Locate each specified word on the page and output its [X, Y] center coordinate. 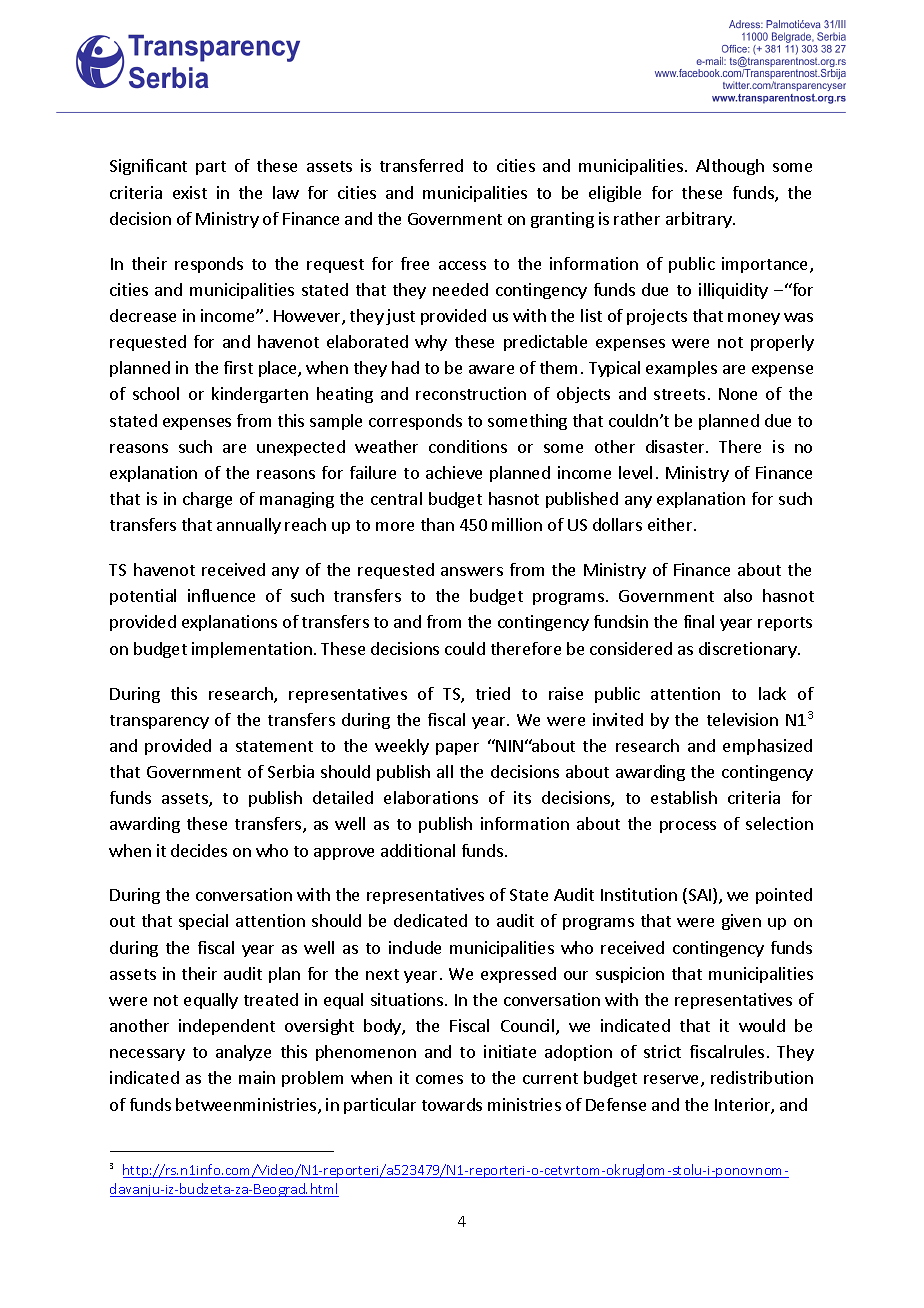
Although [730, 167]
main [257, 1077]
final [699, 621]
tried [493, 693]
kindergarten [260, 395]
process [688, 827]
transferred [421, 165]
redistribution [762, 1077]
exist [190, 192]
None [738, 394]
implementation [252, 650]
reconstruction [471, 393]
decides [199, 850]
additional [418, 850]
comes [439, 1079]
